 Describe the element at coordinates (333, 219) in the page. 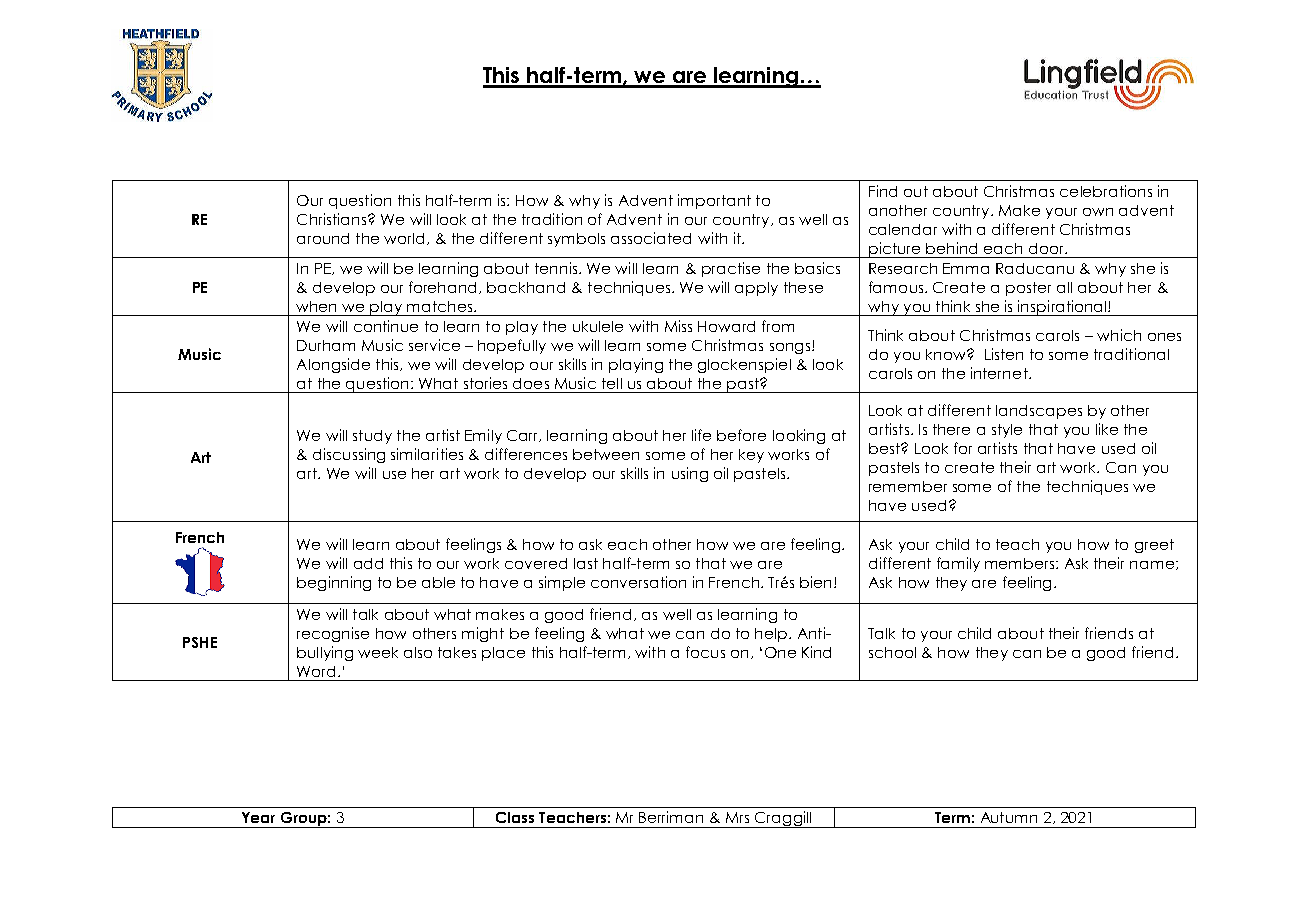

I see `Christians` at that location.
